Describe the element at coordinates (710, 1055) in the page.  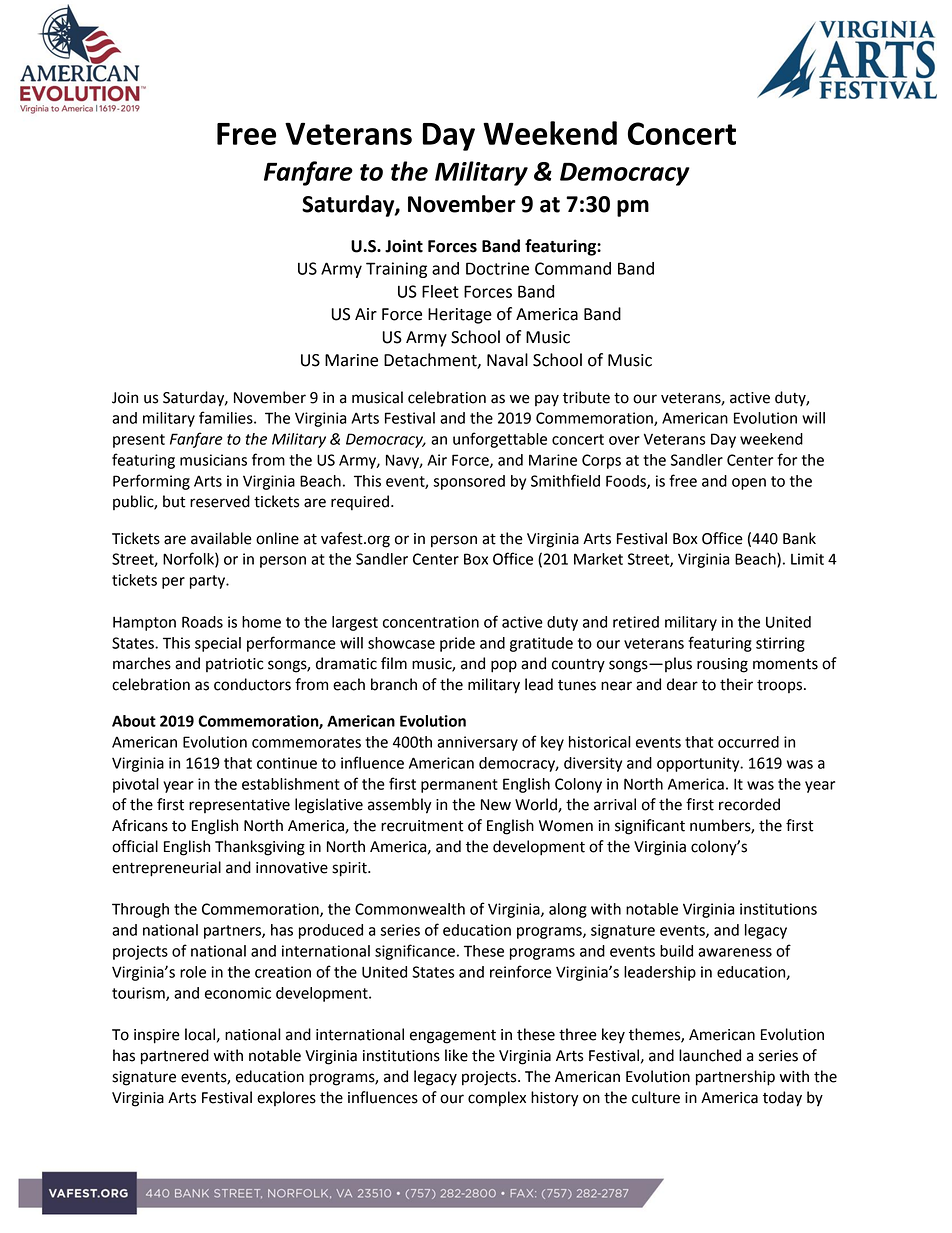
I see `launched` at that location.
